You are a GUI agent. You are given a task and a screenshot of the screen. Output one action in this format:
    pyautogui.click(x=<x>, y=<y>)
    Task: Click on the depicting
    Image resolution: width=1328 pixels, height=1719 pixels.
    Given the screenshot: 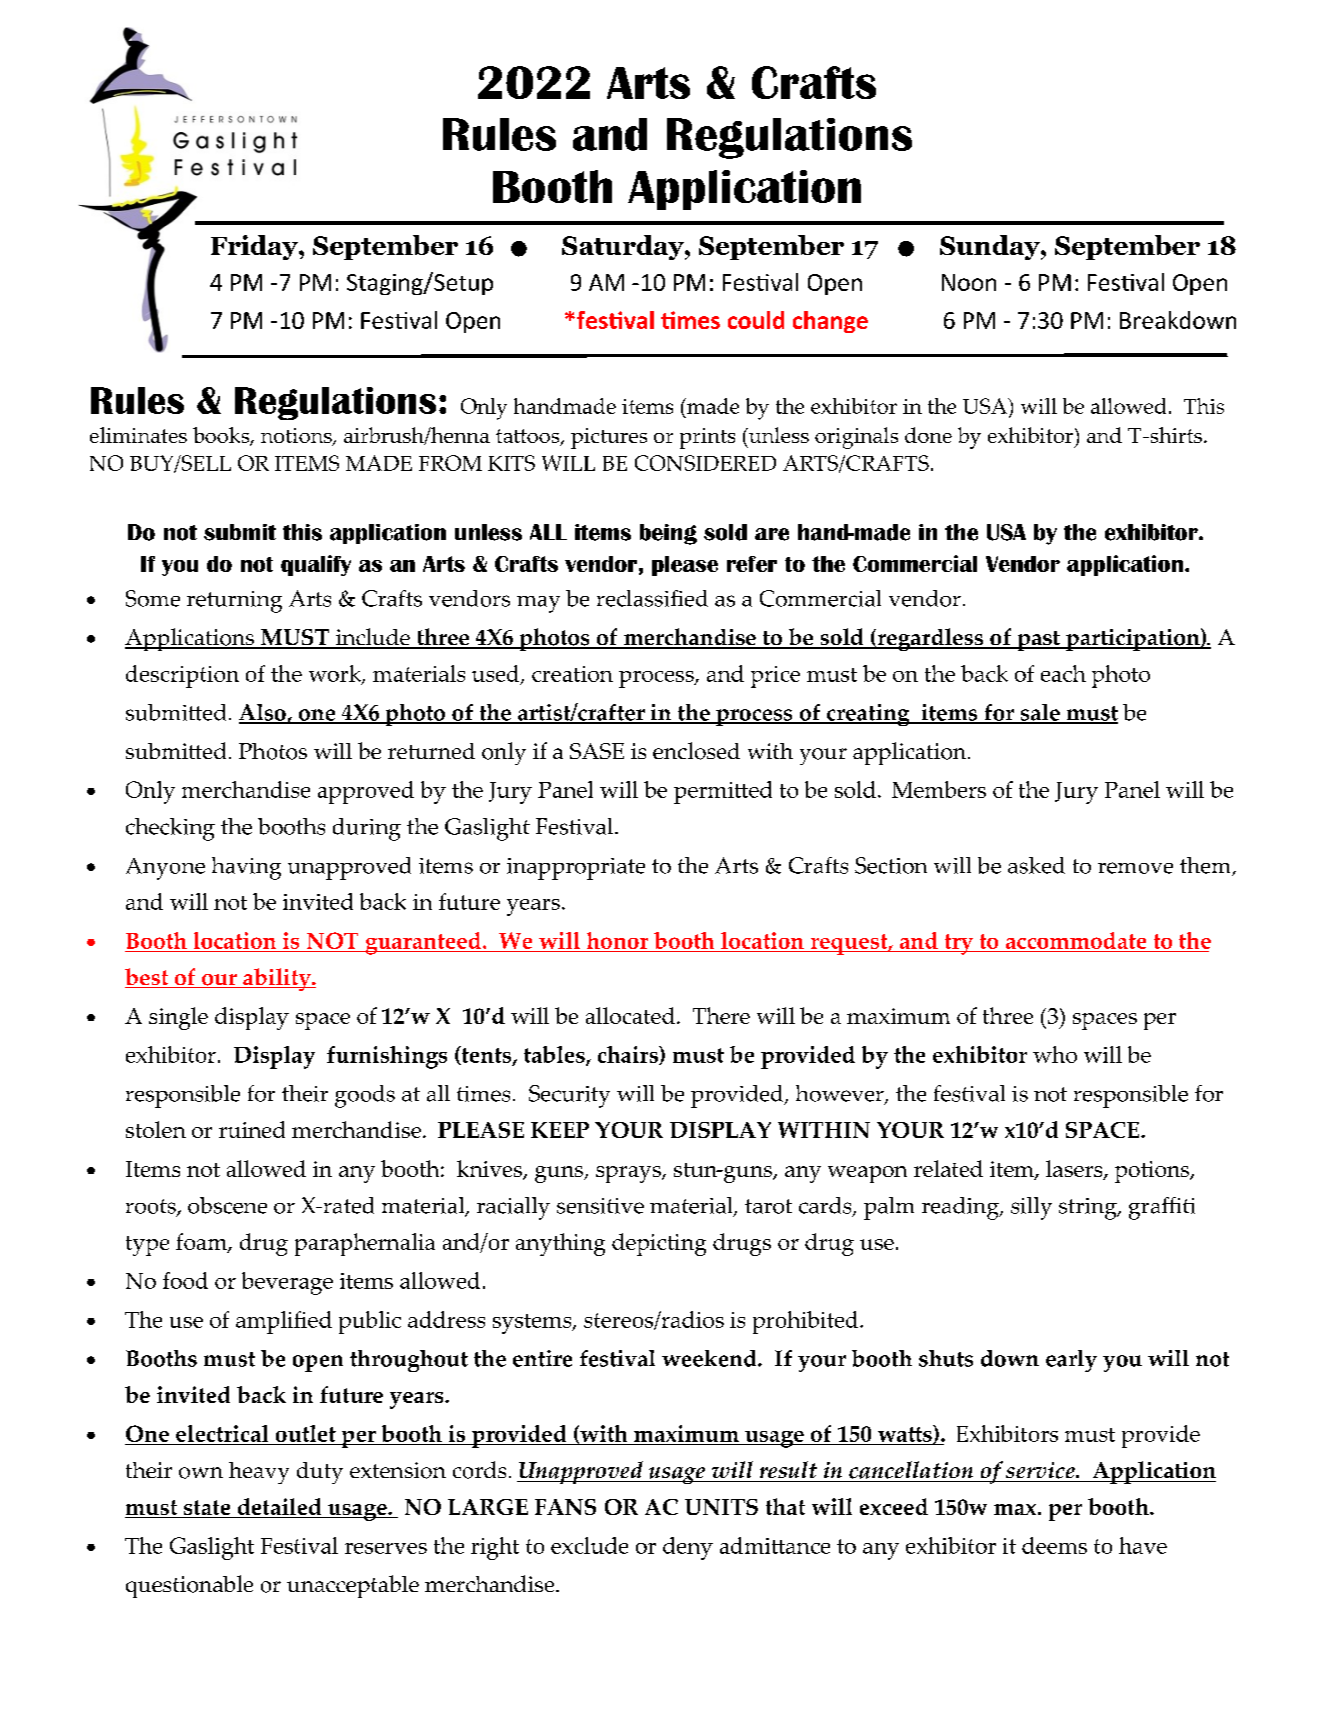 What is the action you would take?
    pyautogui.click(x=659, y=1244)
